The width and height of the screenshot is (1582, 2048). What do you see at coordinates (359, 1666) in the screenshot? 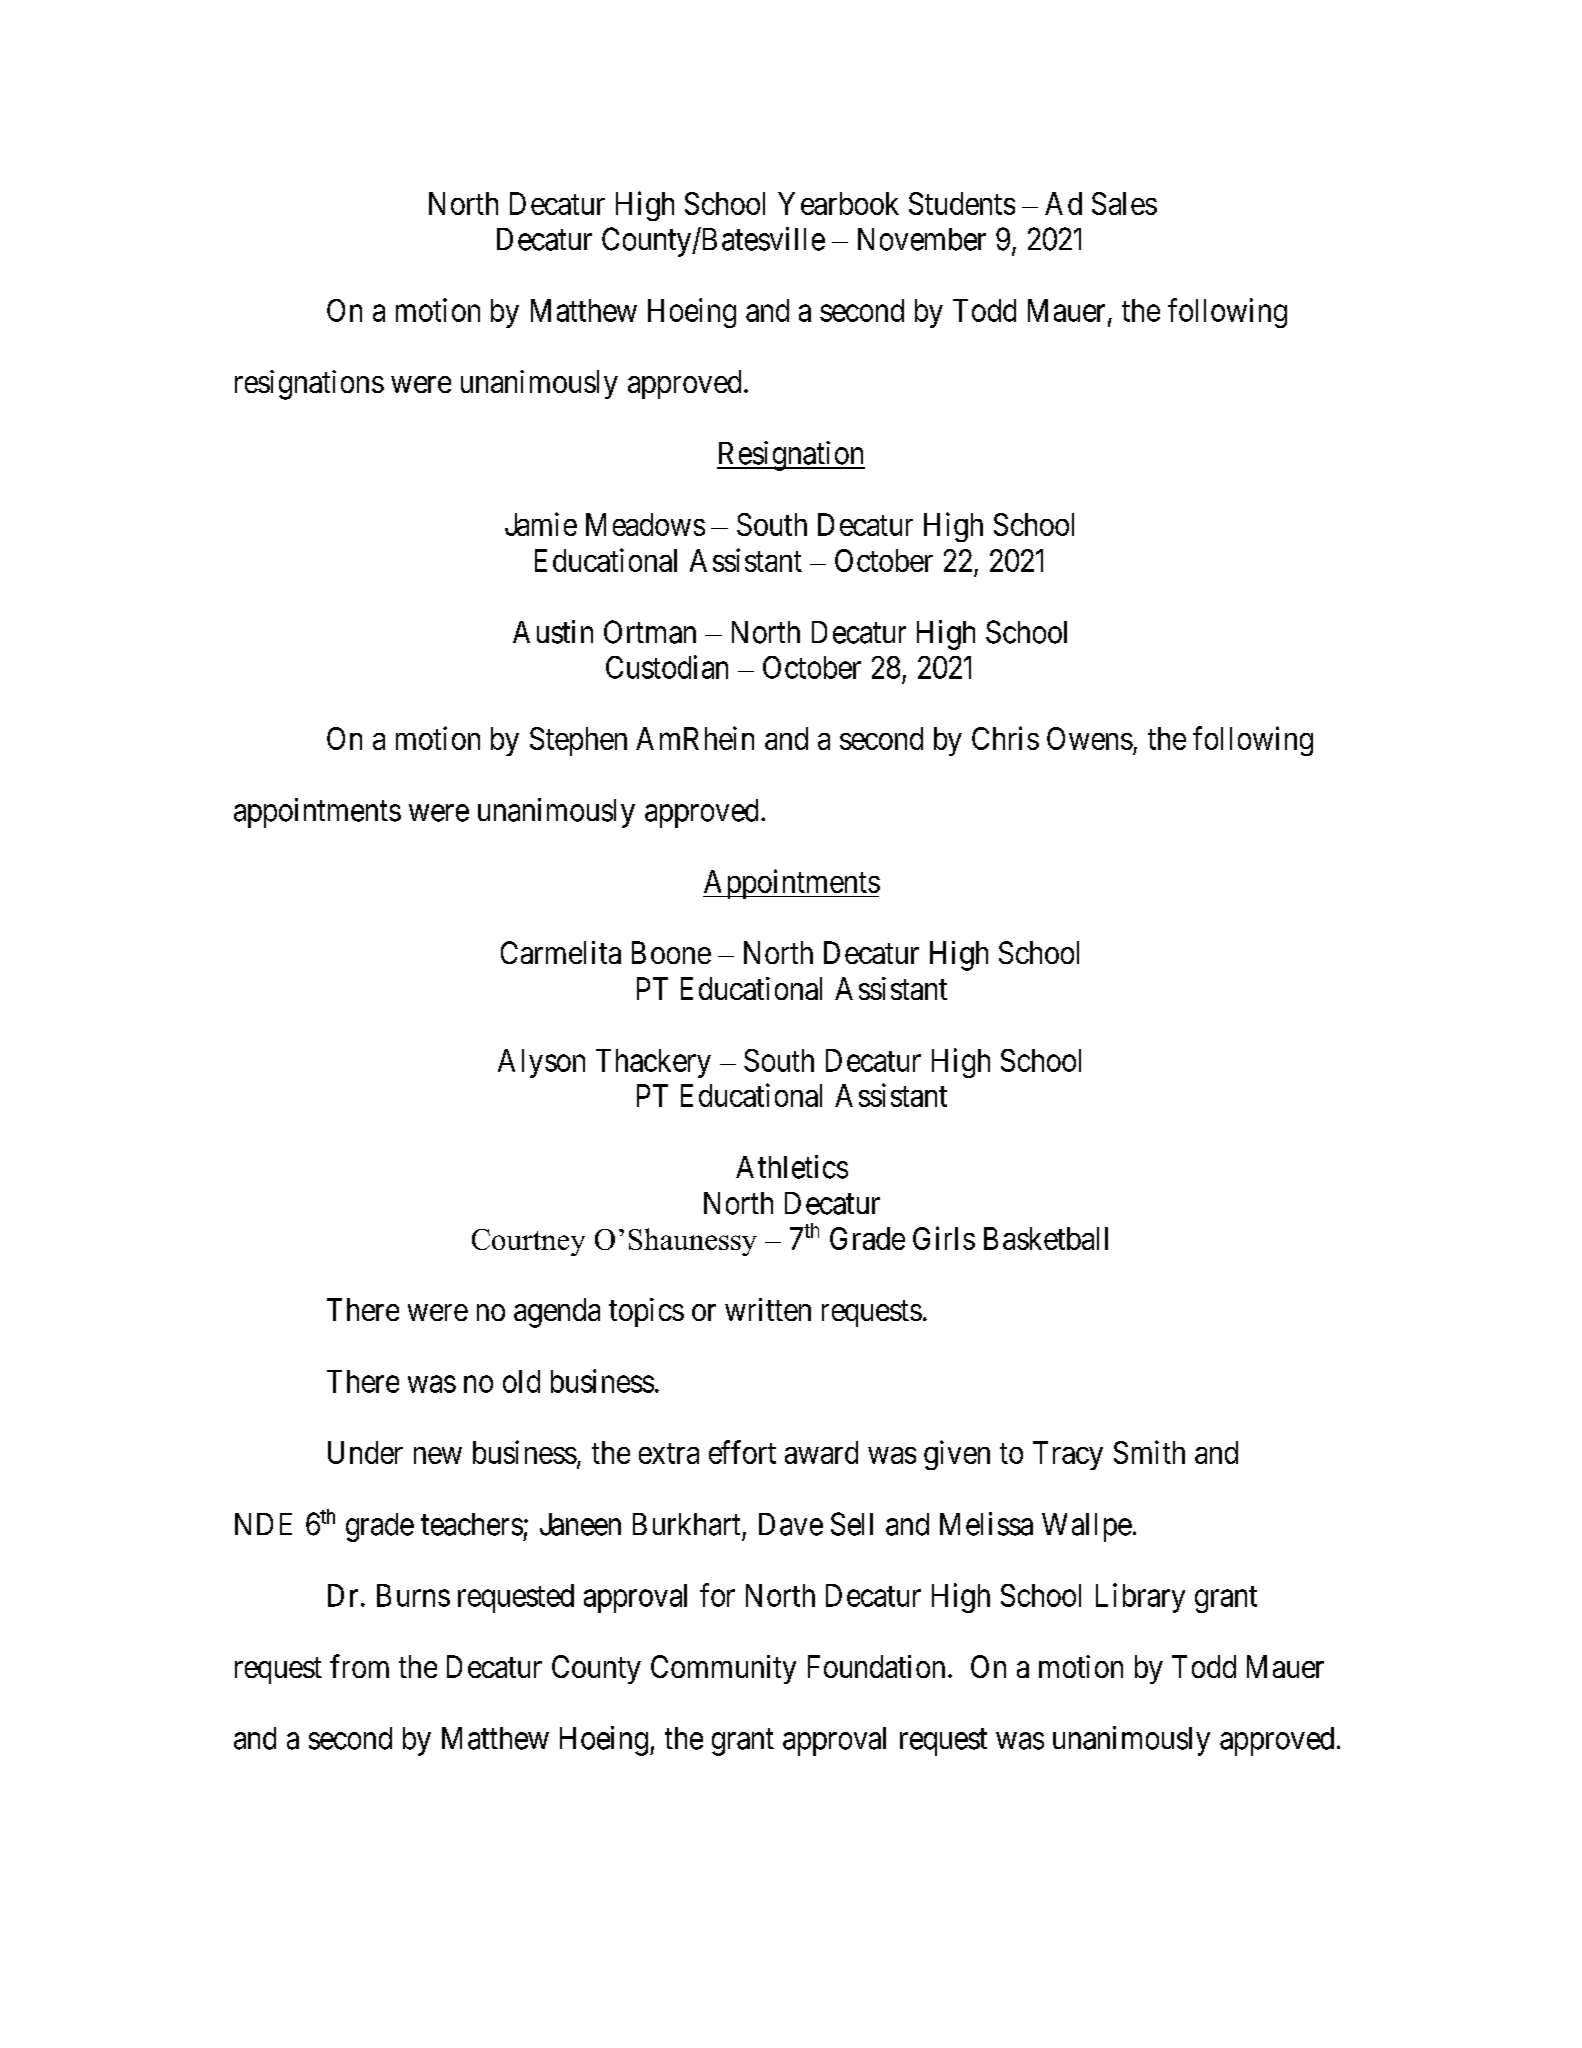
I see `from` at bounding box center [359, 1666].
